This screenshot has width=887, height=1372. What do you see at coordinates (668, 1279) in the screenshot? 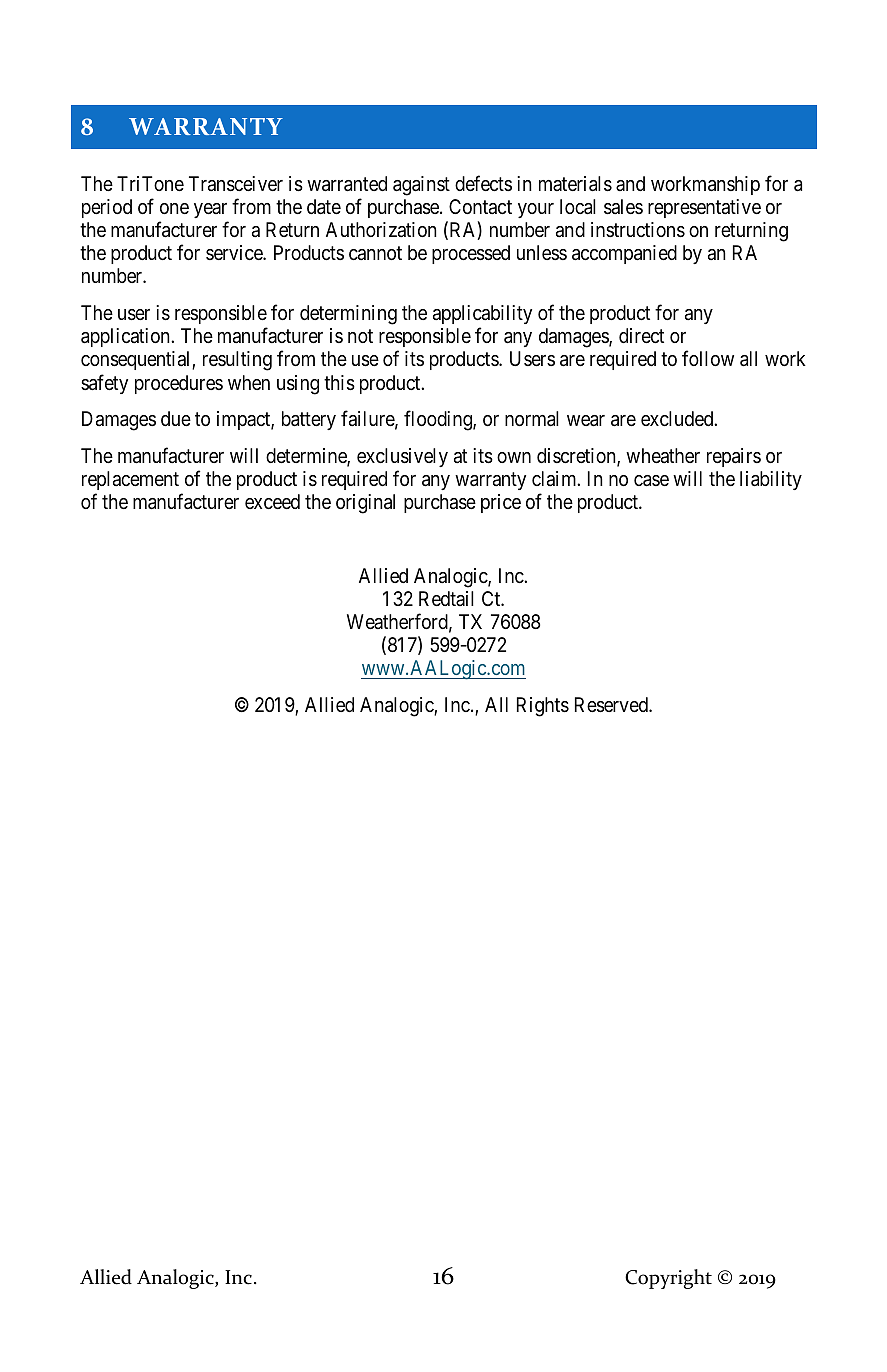
I see `Copyright` at bounding box center [668, 1279].
